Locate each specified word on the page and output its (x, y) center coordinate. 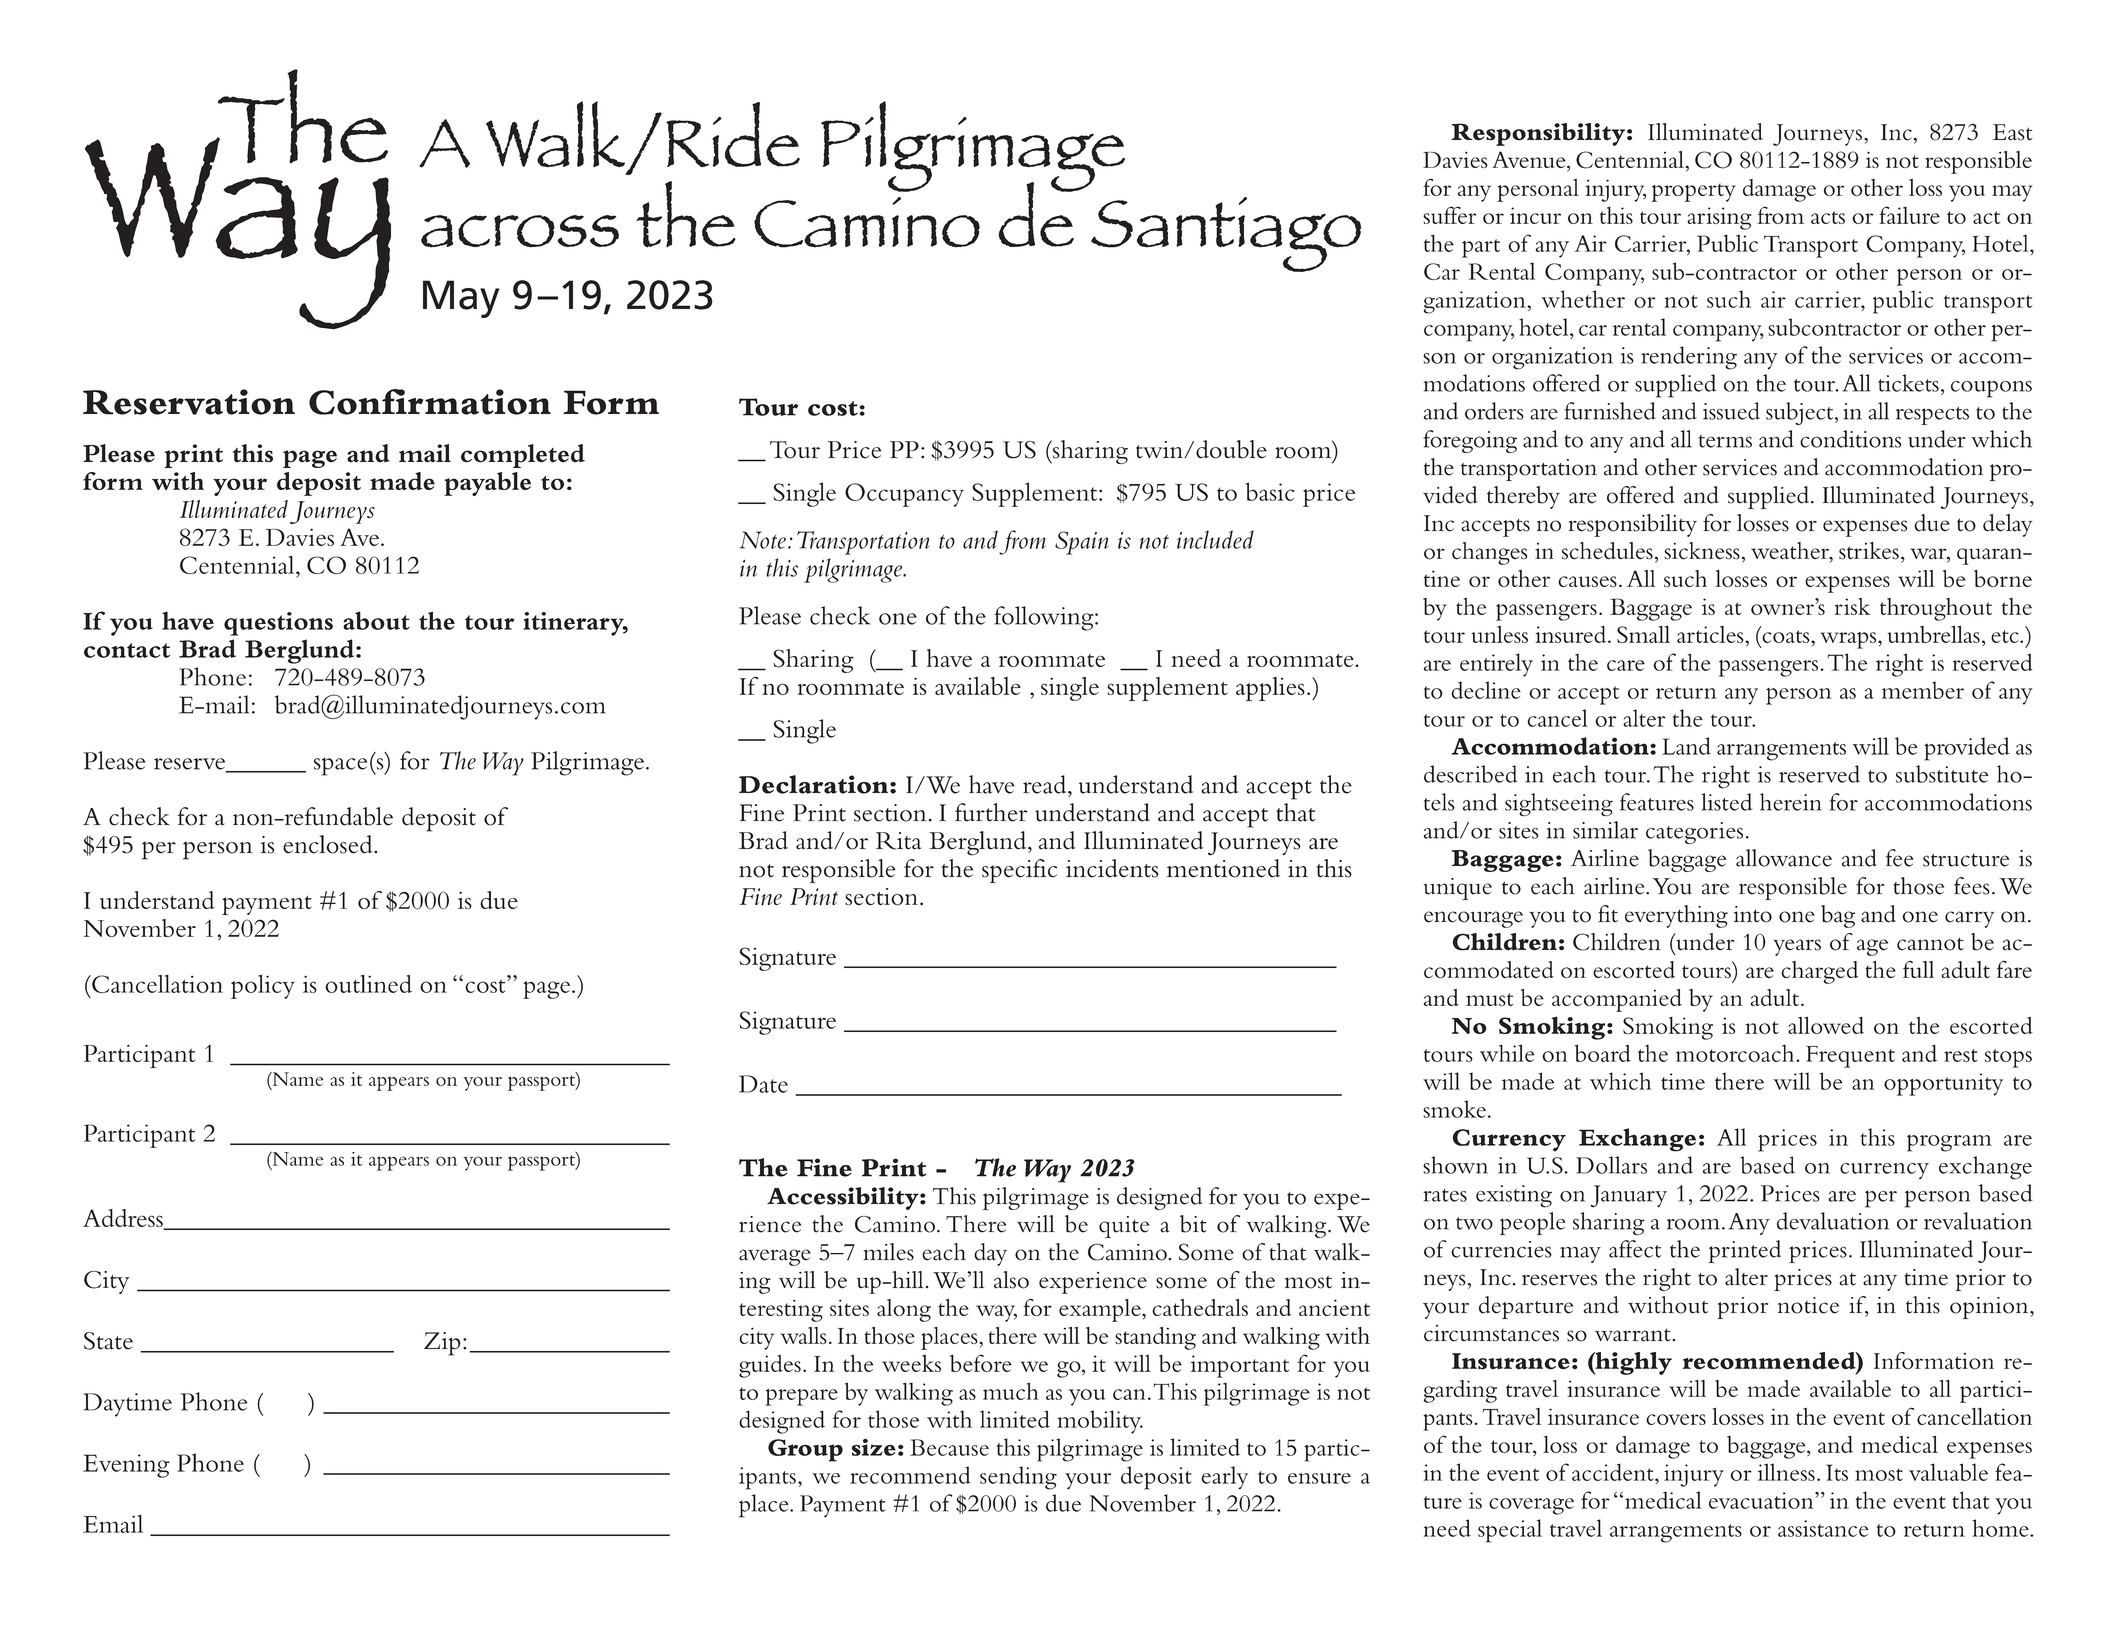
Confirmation (430, 402)
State (108, 1341)
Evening (126, 1466)
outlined (368, 983)
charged (1819, 972)
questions (278, 624)
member (1923, 690)
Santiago (1226, 234)
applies (1270, 689)
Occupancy (904, 495)
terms (1725, 441)
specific (1019, 871)
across (520, 231)
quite (1124, 1227)
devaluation (1833, 1221)
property (1693, 192)
